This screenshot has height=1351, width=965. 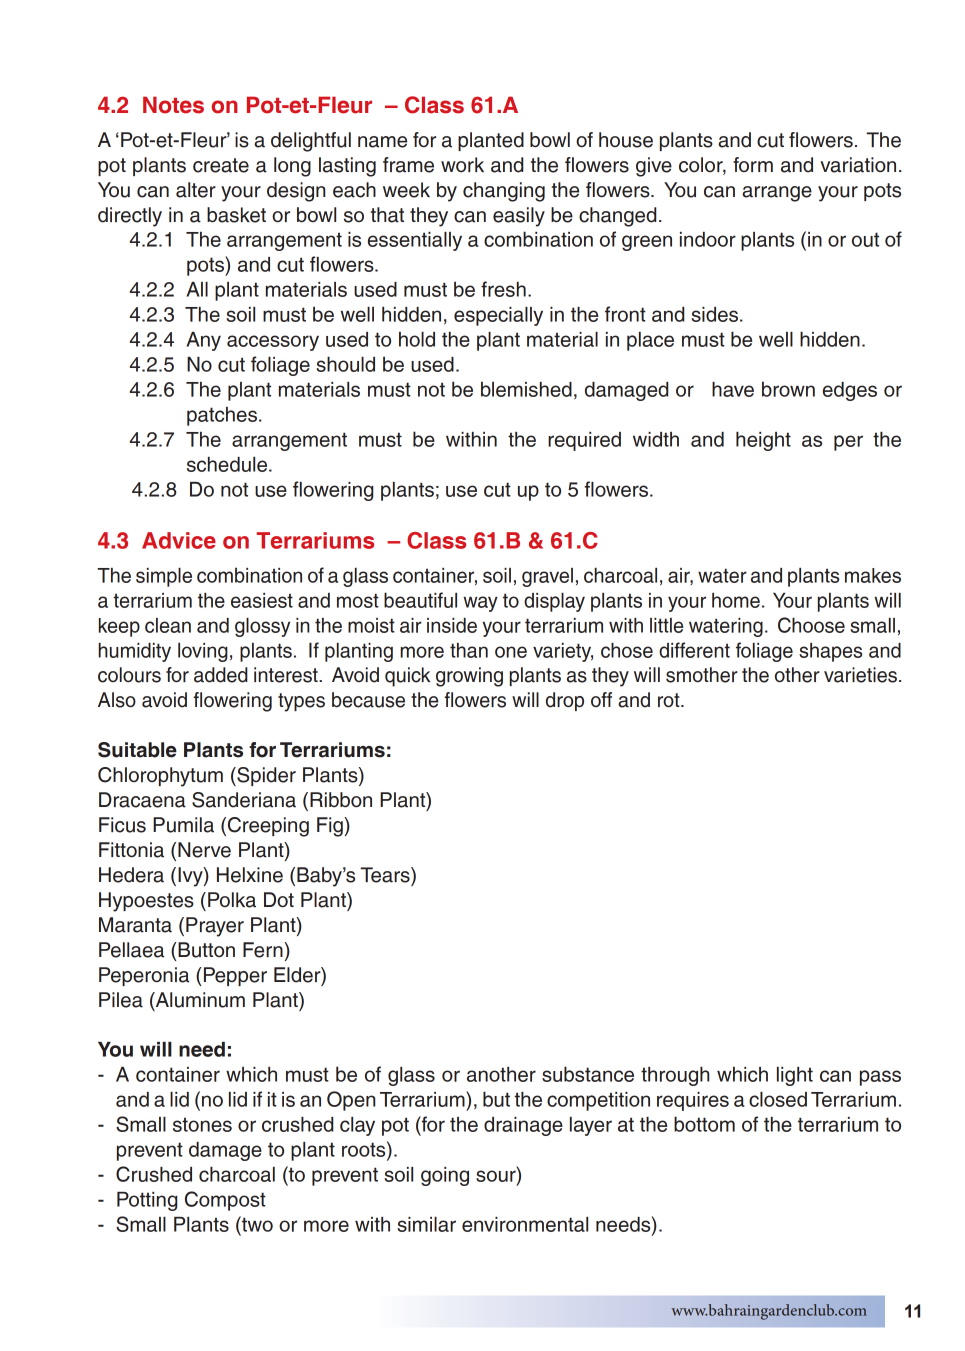 I want to click on environmental, so click(x=525, y=1224).
